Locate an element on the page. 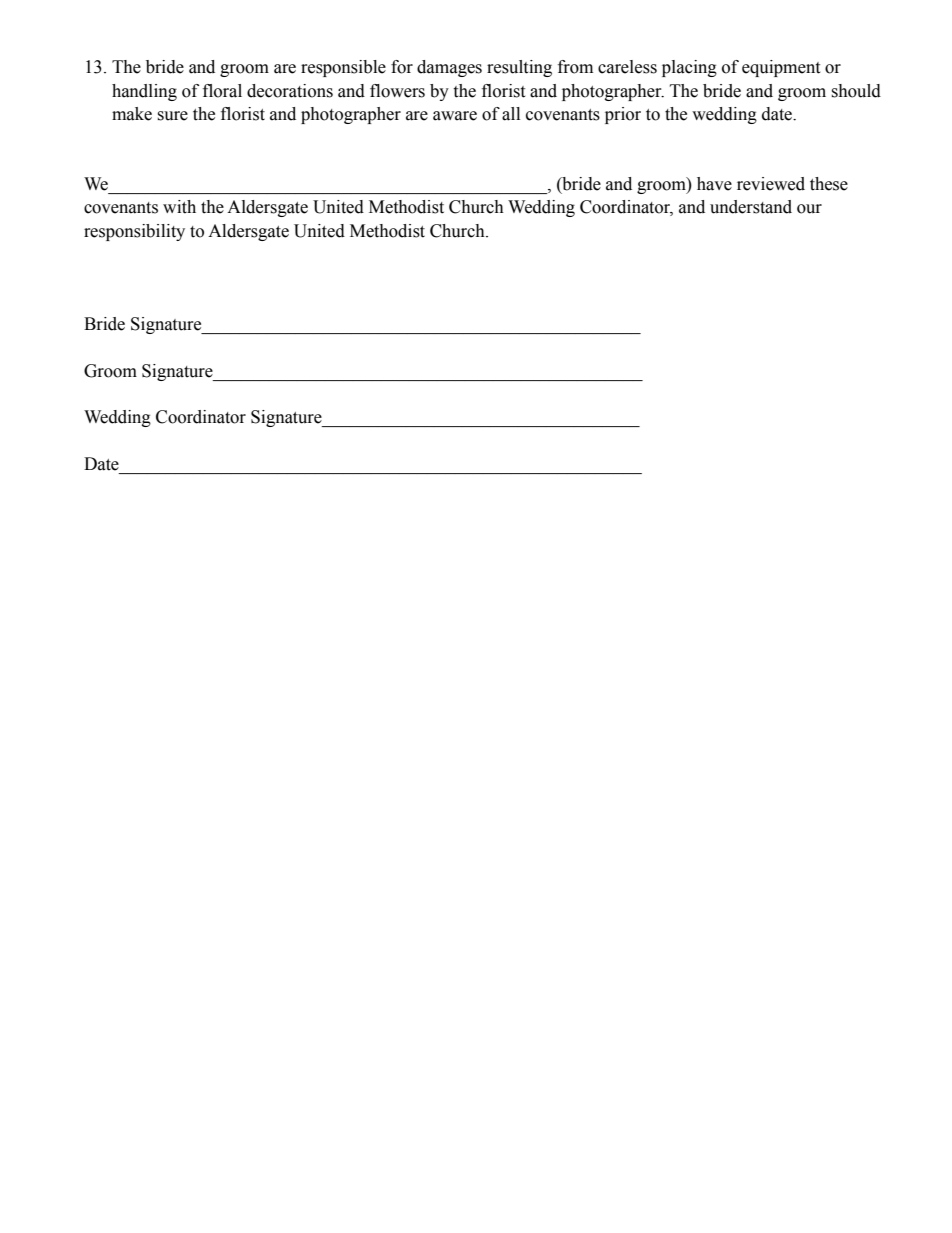  understand is located at coordinates (751, 207).
